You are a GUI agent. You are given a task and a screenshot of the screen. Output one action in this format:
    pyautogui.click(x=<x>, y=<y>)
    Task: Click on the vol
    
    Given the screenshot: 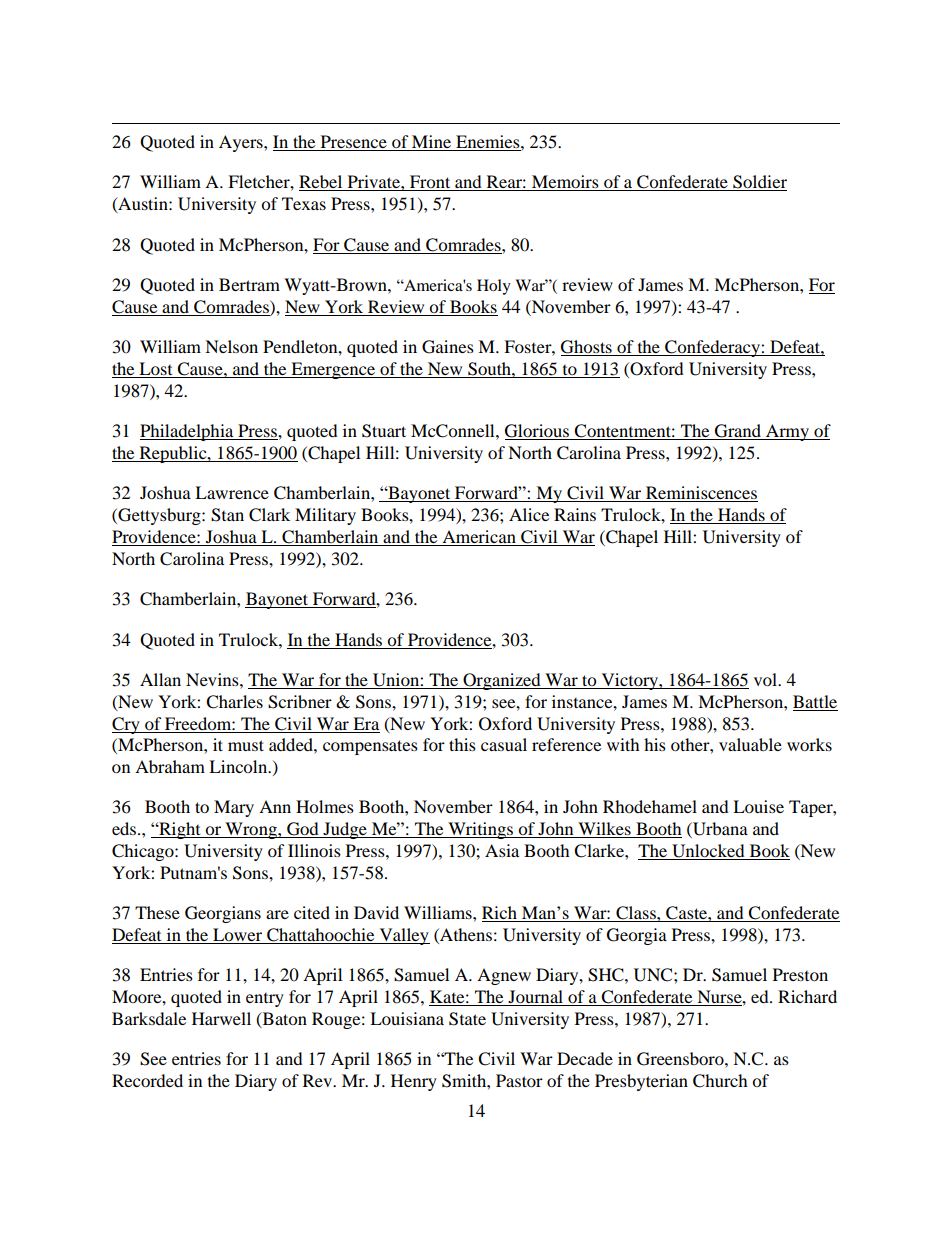 What is the action you would take?
    pyautogui.click(x=766, y=679)
